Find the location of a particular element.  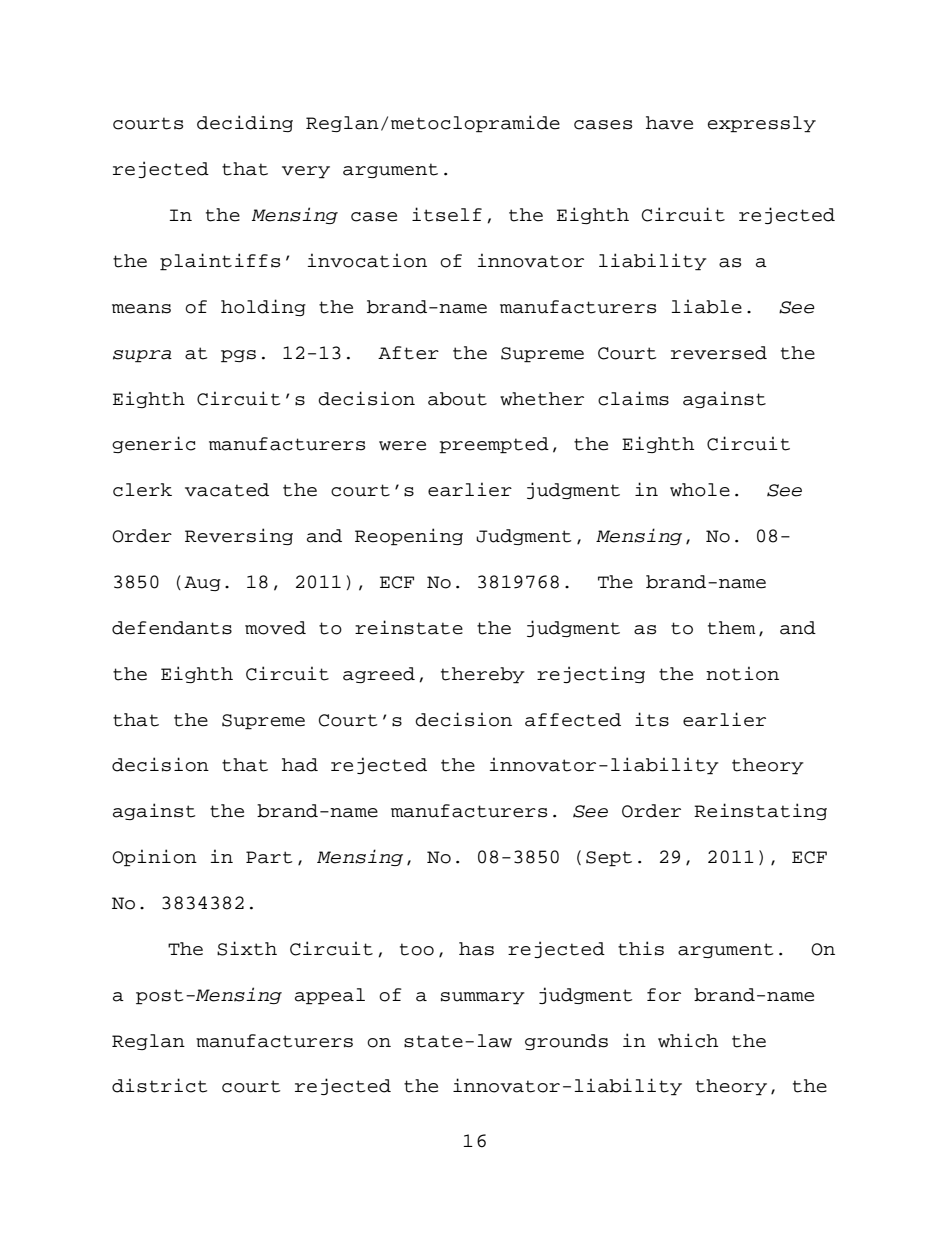

thereby is located at coordinates (483, 675).
